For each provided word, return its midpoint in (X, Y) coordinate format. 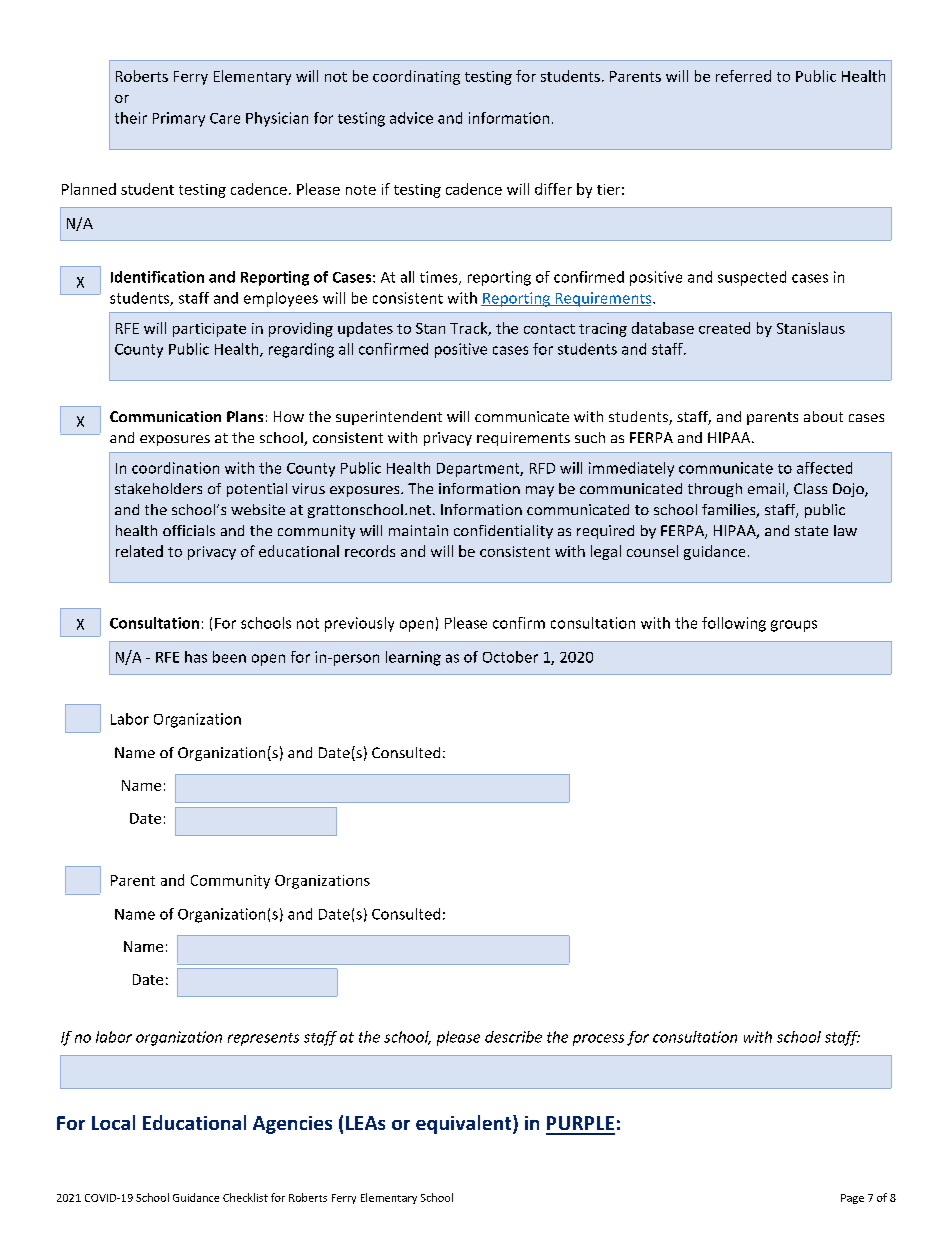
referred (743, 76)
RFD (542, 468)
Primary (179, 119)
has (196, 657)
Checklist (245, 1197)
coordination (175, 468)
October (510, 657)
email (766, 488)
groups (794, 626)
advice (411, 118)
